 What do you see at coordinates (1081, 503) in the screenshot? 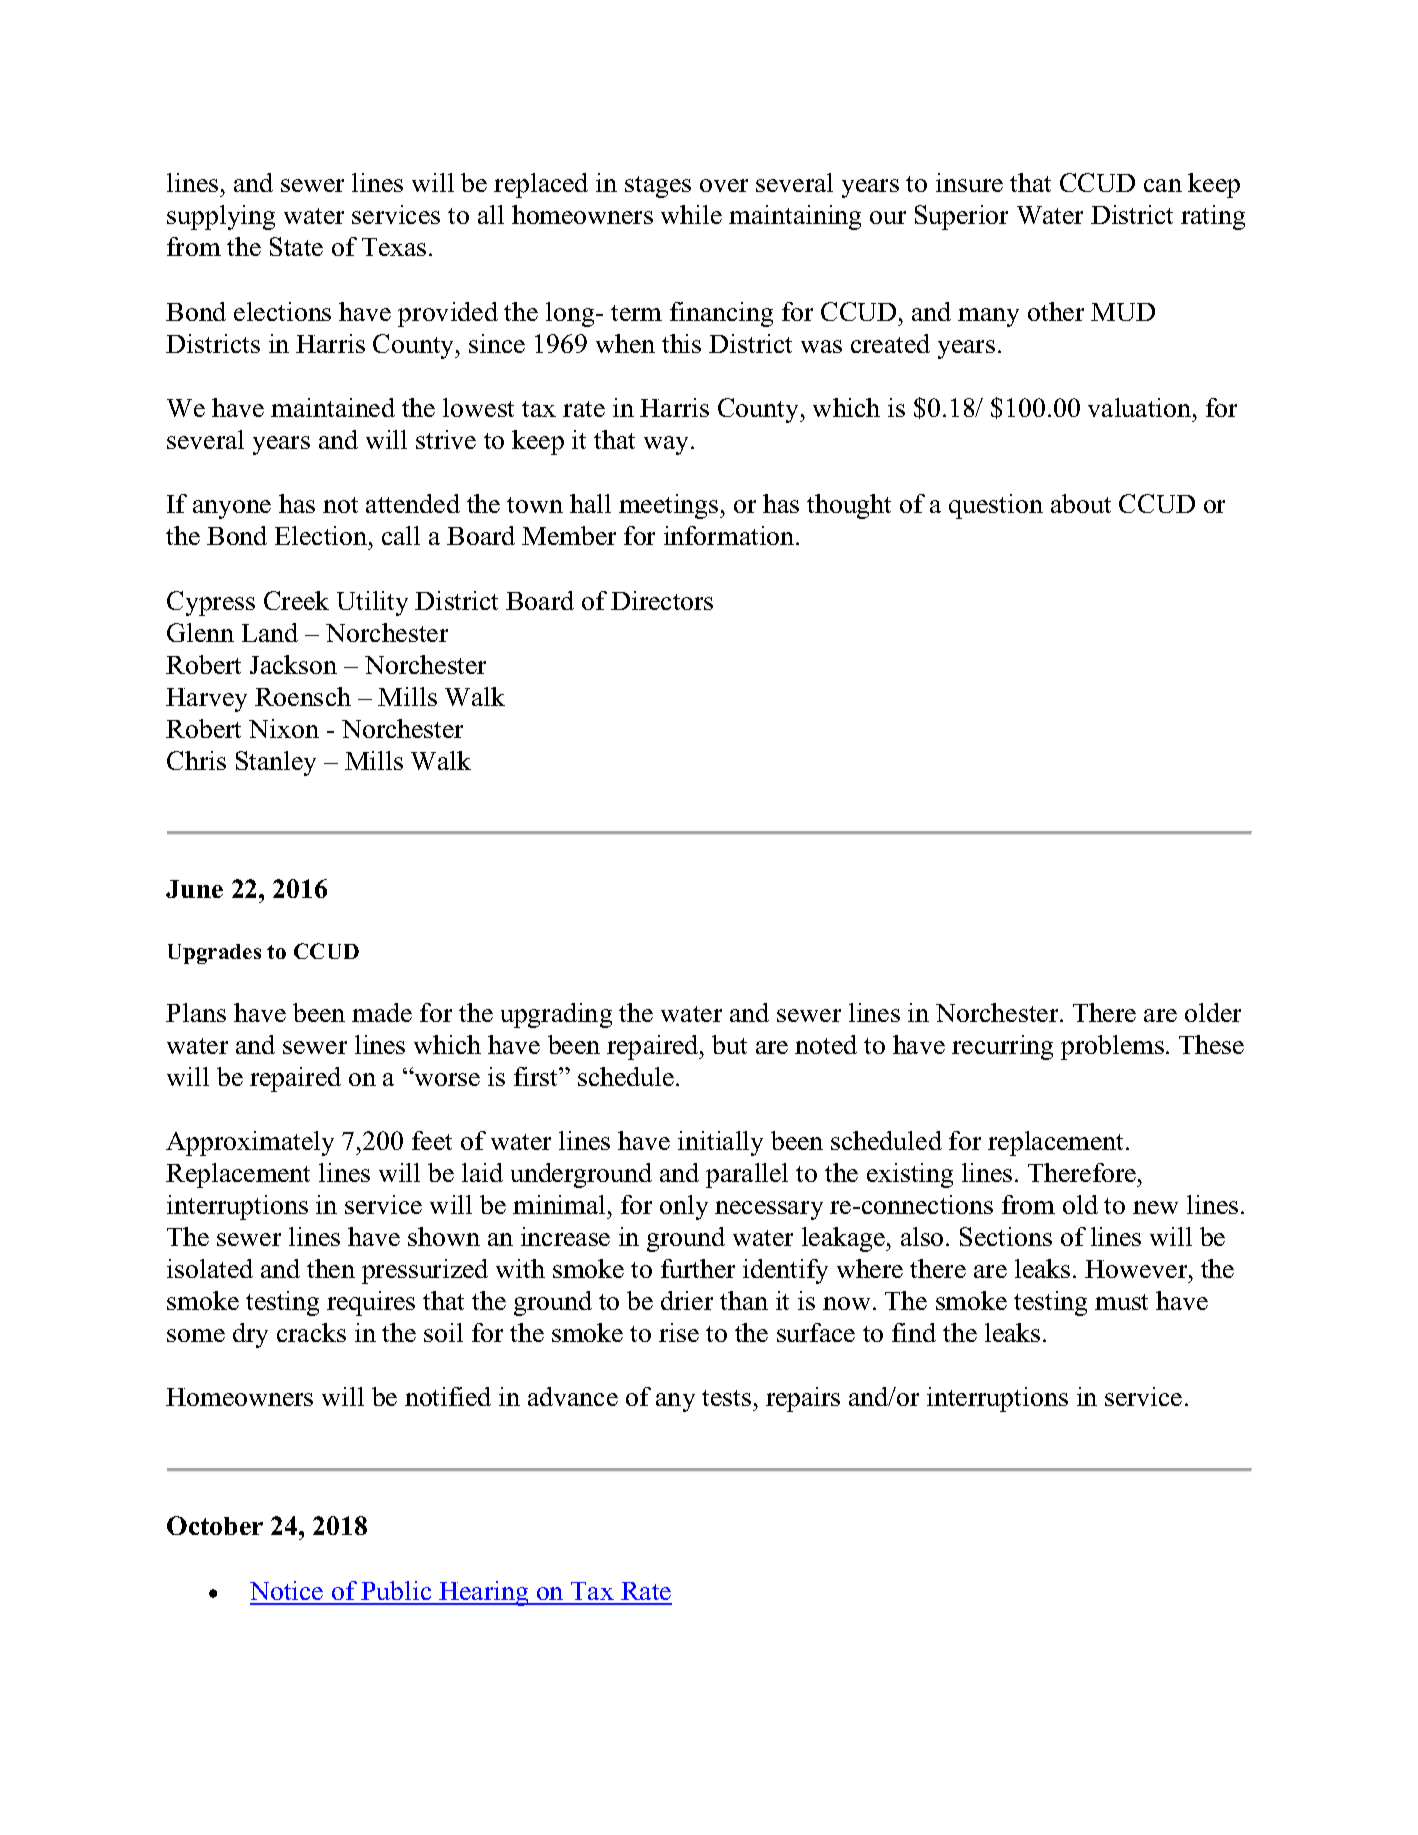
I see `about` at bounding box center [1081, 503].
